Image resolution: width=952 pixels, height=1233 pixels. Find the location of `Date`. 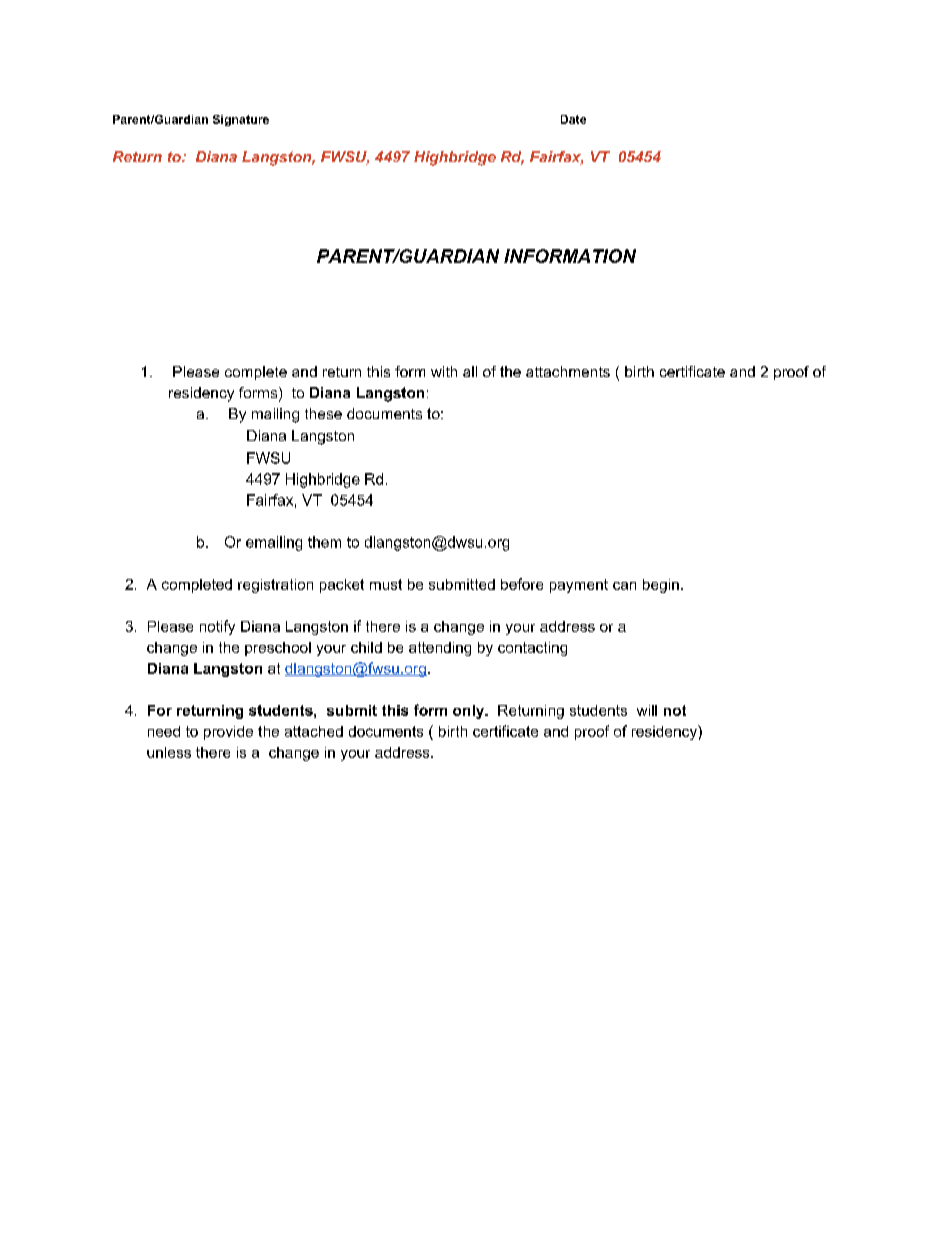

Date is located at coordinates (573, 119).
